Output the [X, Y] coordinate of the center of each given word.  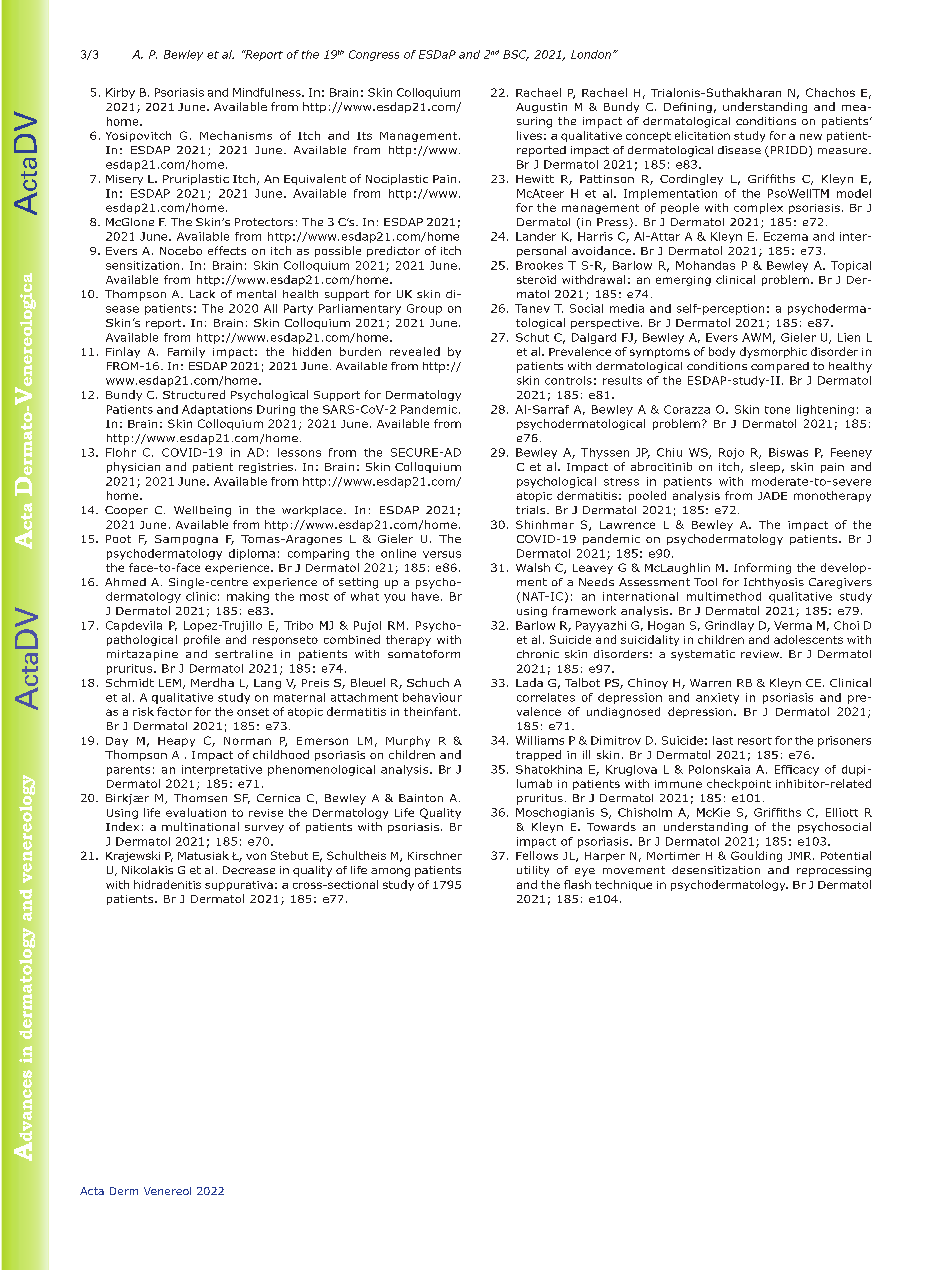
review [761, 654]
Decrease [249, 870]
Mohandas [705, 265]
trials [532, 510]
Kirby [120, 93]
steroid [536, 279]
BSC [516, 55]
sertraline [244, 654]
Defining [688, 107]
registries [266, 468]
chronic [538, 654]
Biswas [788, 452]
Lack [202, 294]
